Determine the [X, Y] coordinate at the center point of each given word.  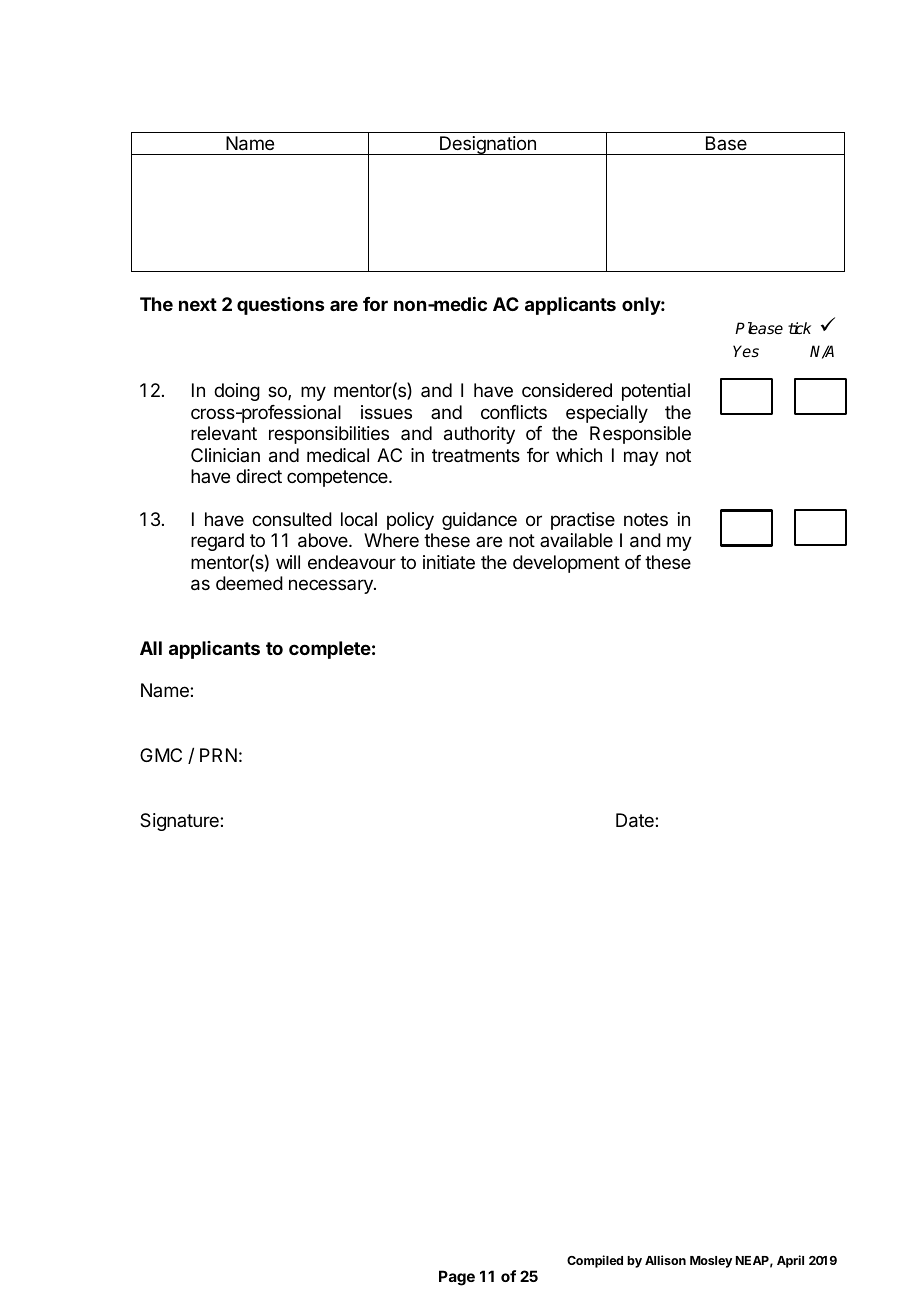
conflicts [514, 412]
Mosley [711, 1262]
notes [646, 519]
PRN [218, 755]
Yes [746, 351]
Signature [180, 822]
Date [636, 820]
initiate [449, 562]
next [198, 304]
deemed [249, 583]
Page [457, 1278]
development [566, 564]
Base [726, 143]
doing [237, 392]
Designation [488, 145]
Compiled [595, 1261]
